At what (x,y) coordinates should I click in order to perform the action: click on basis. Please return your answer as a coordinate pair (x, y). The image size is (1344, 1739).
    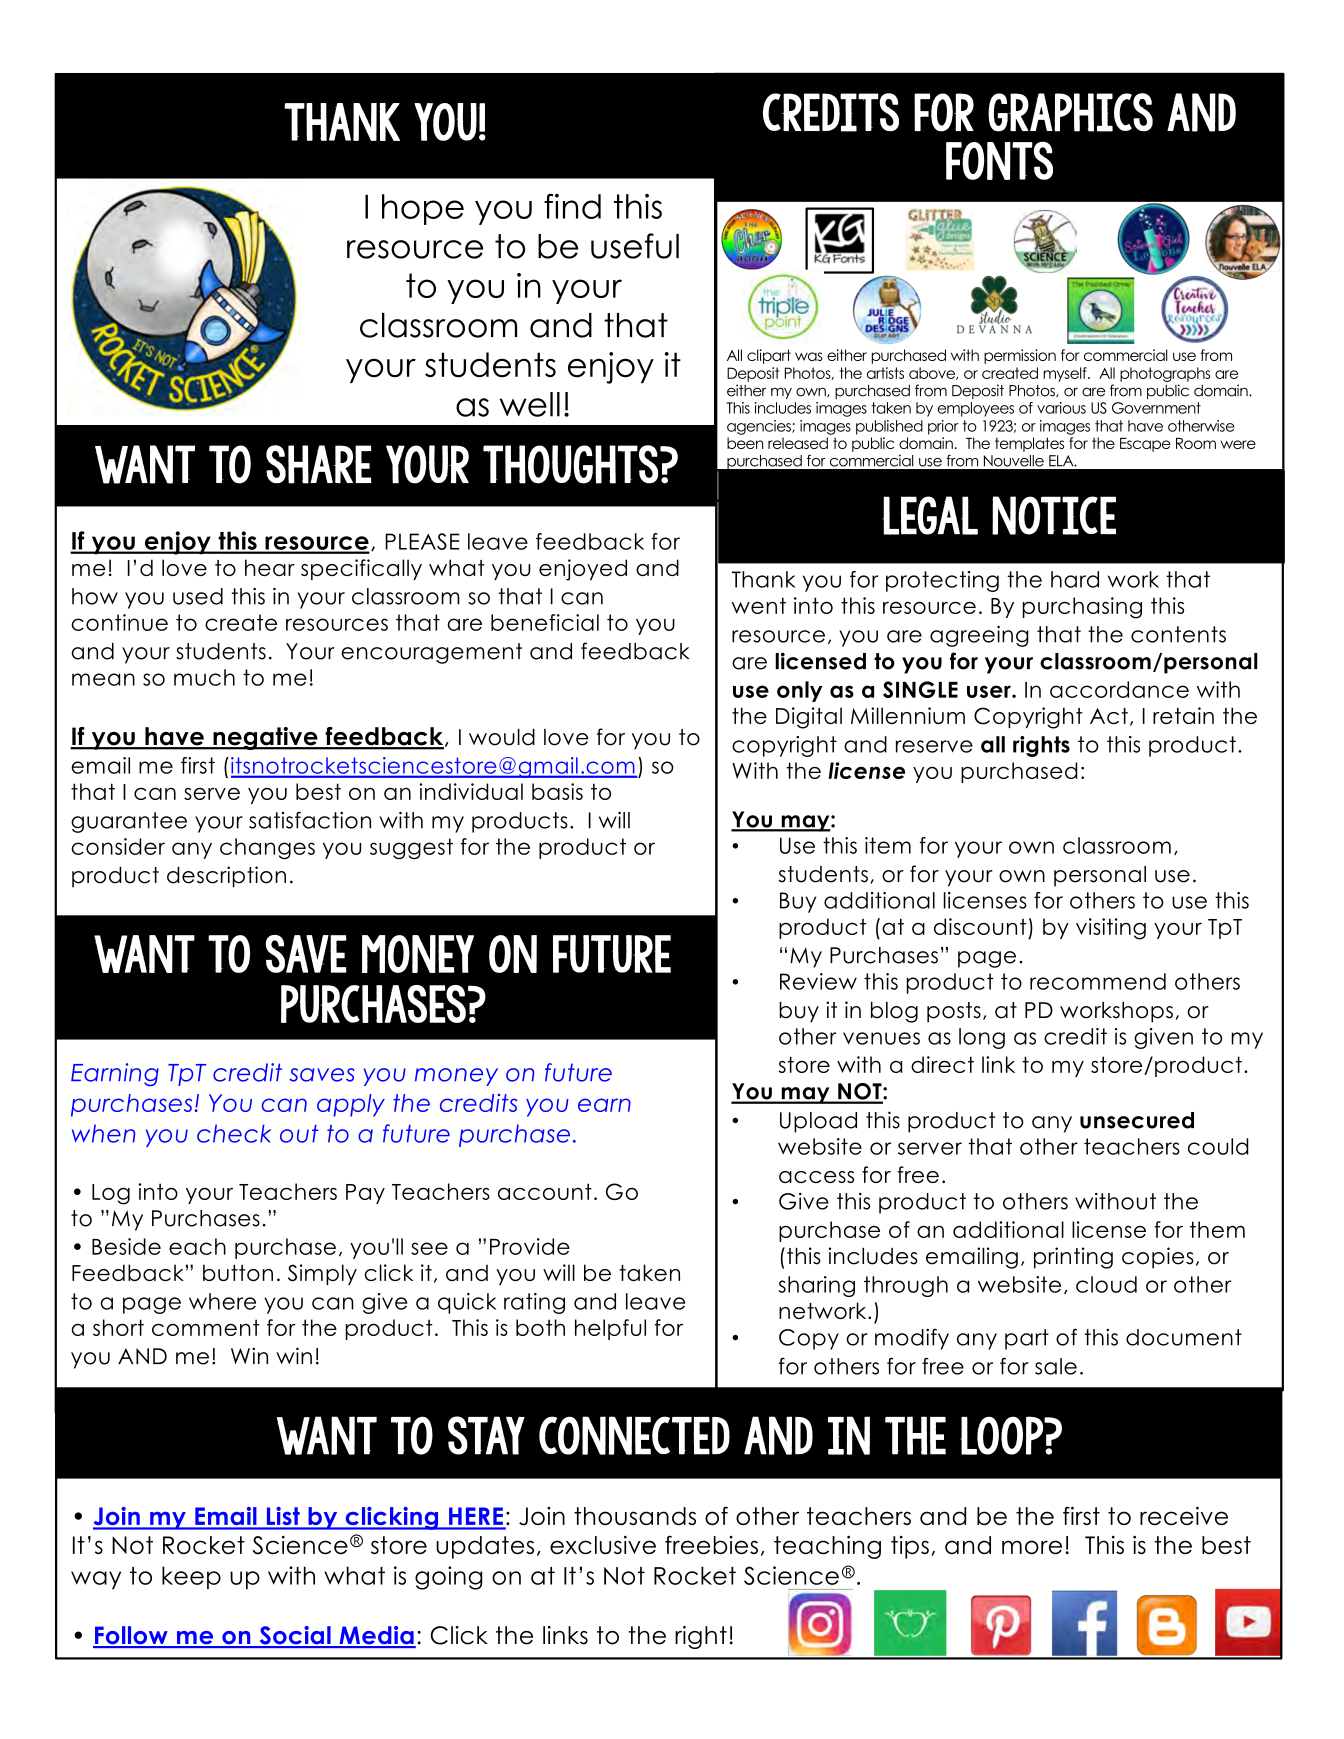
    Looking at the image, I should click on (557, 791).
